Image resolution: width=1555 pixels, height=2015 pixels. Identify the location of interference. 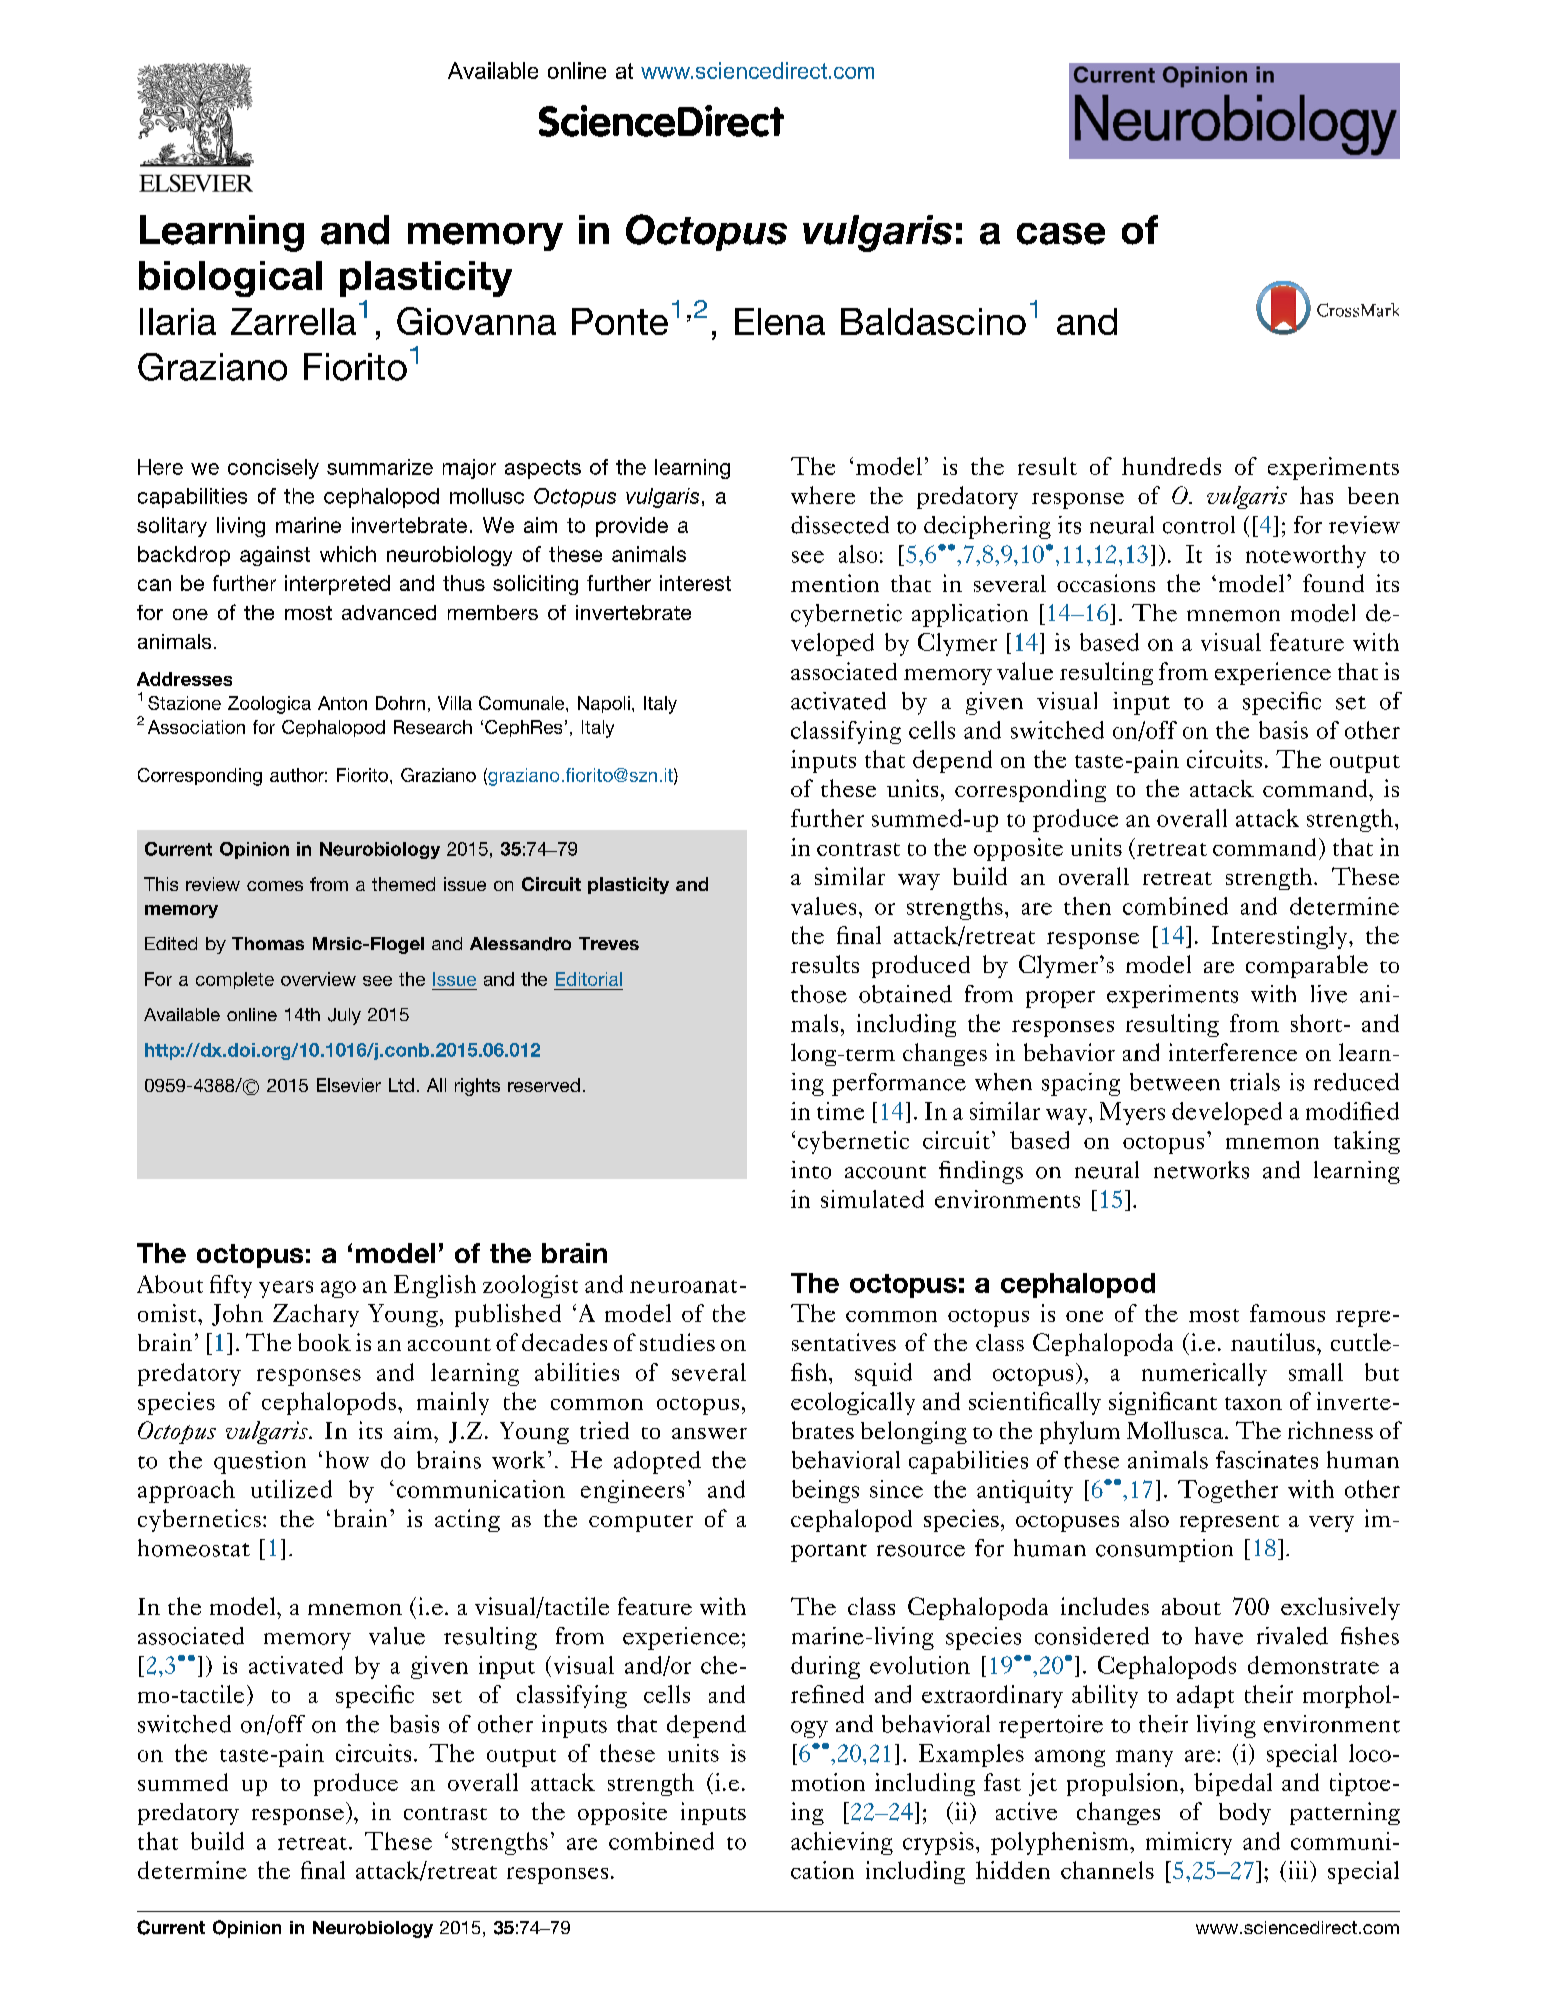
(1233, 1052).
